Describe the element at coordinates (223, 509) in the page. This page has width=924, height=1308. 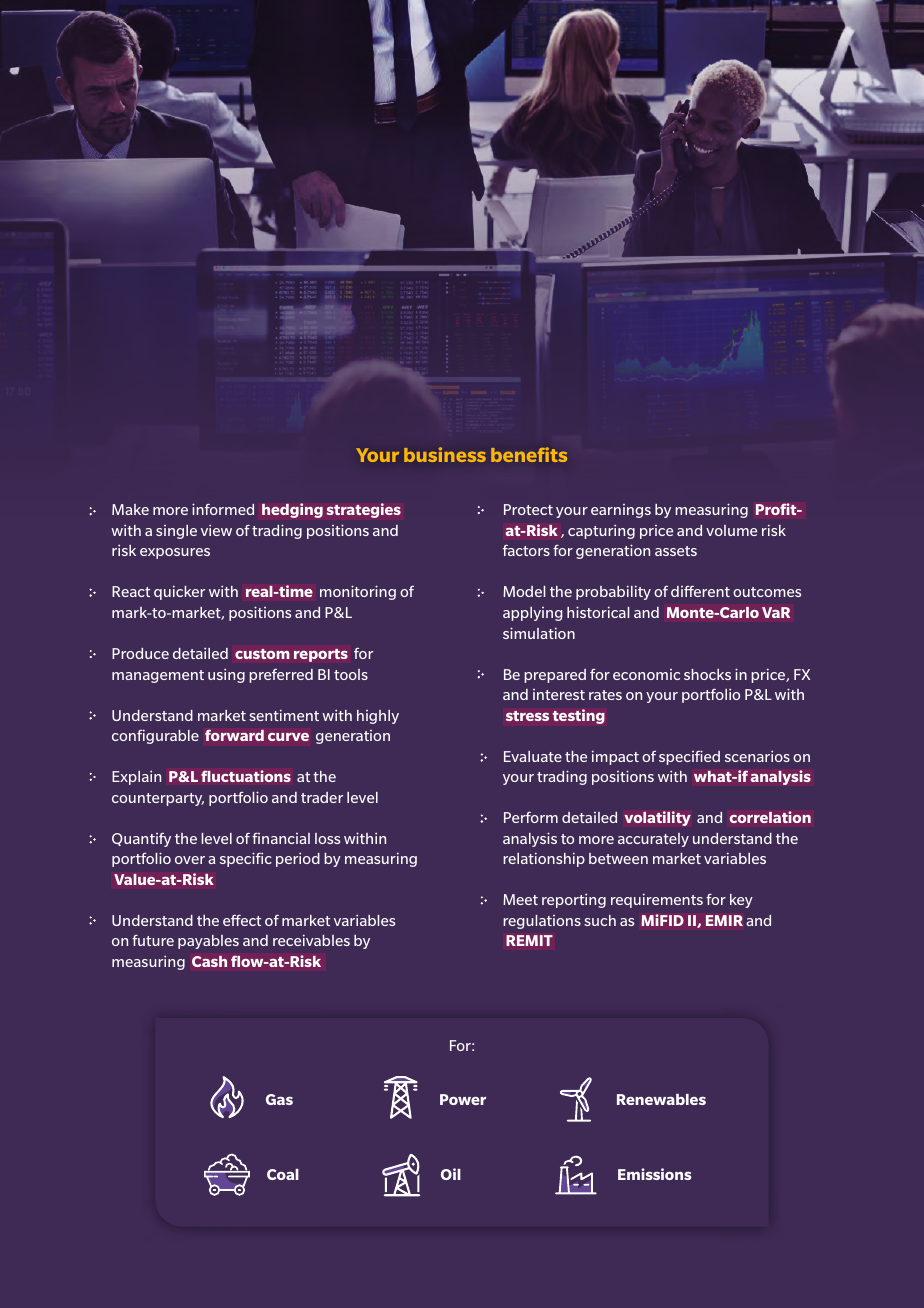
I see `informed` at that location.
